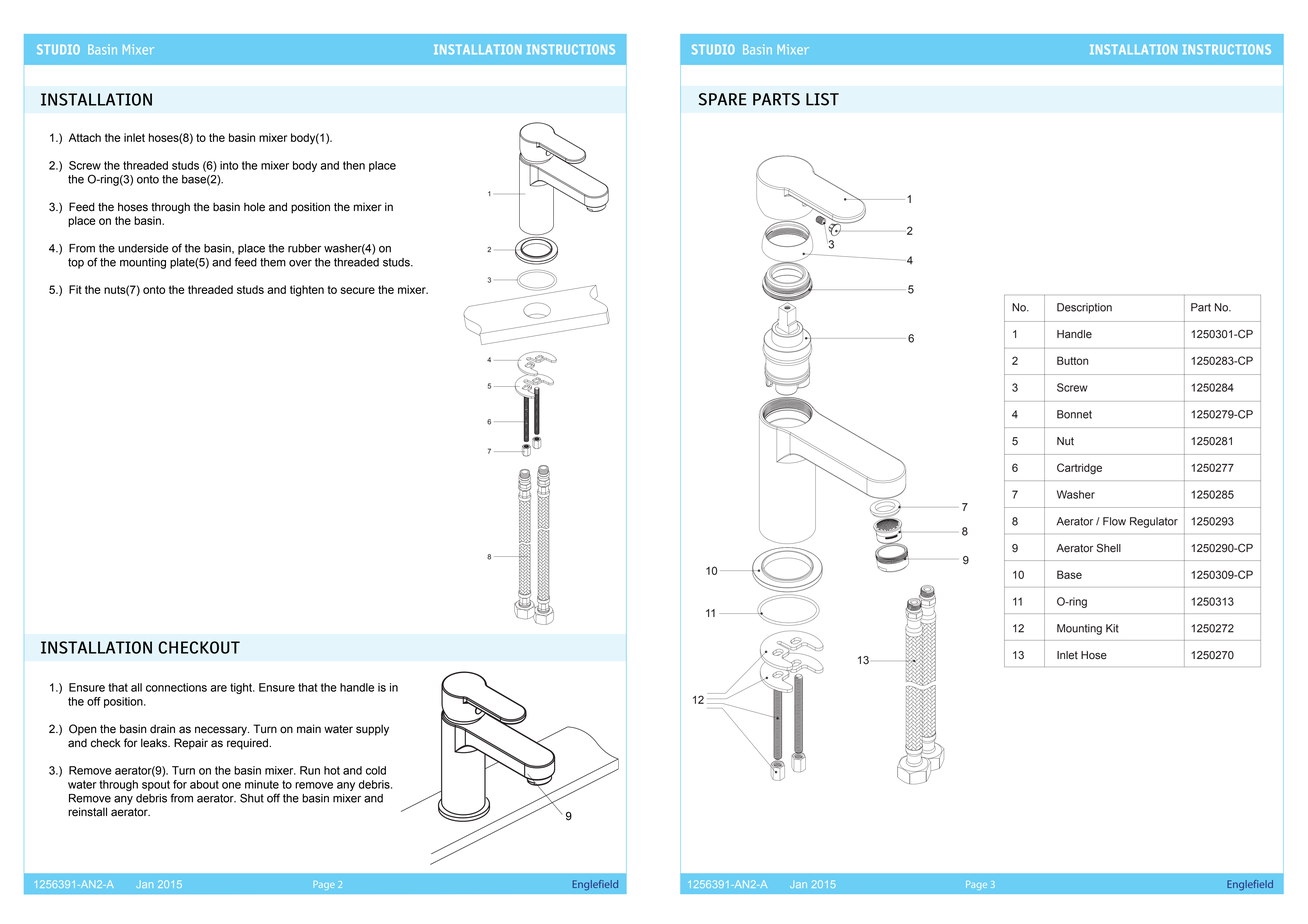 This document has height=924, width=1308. I want to click on about, so click(204, 784).
